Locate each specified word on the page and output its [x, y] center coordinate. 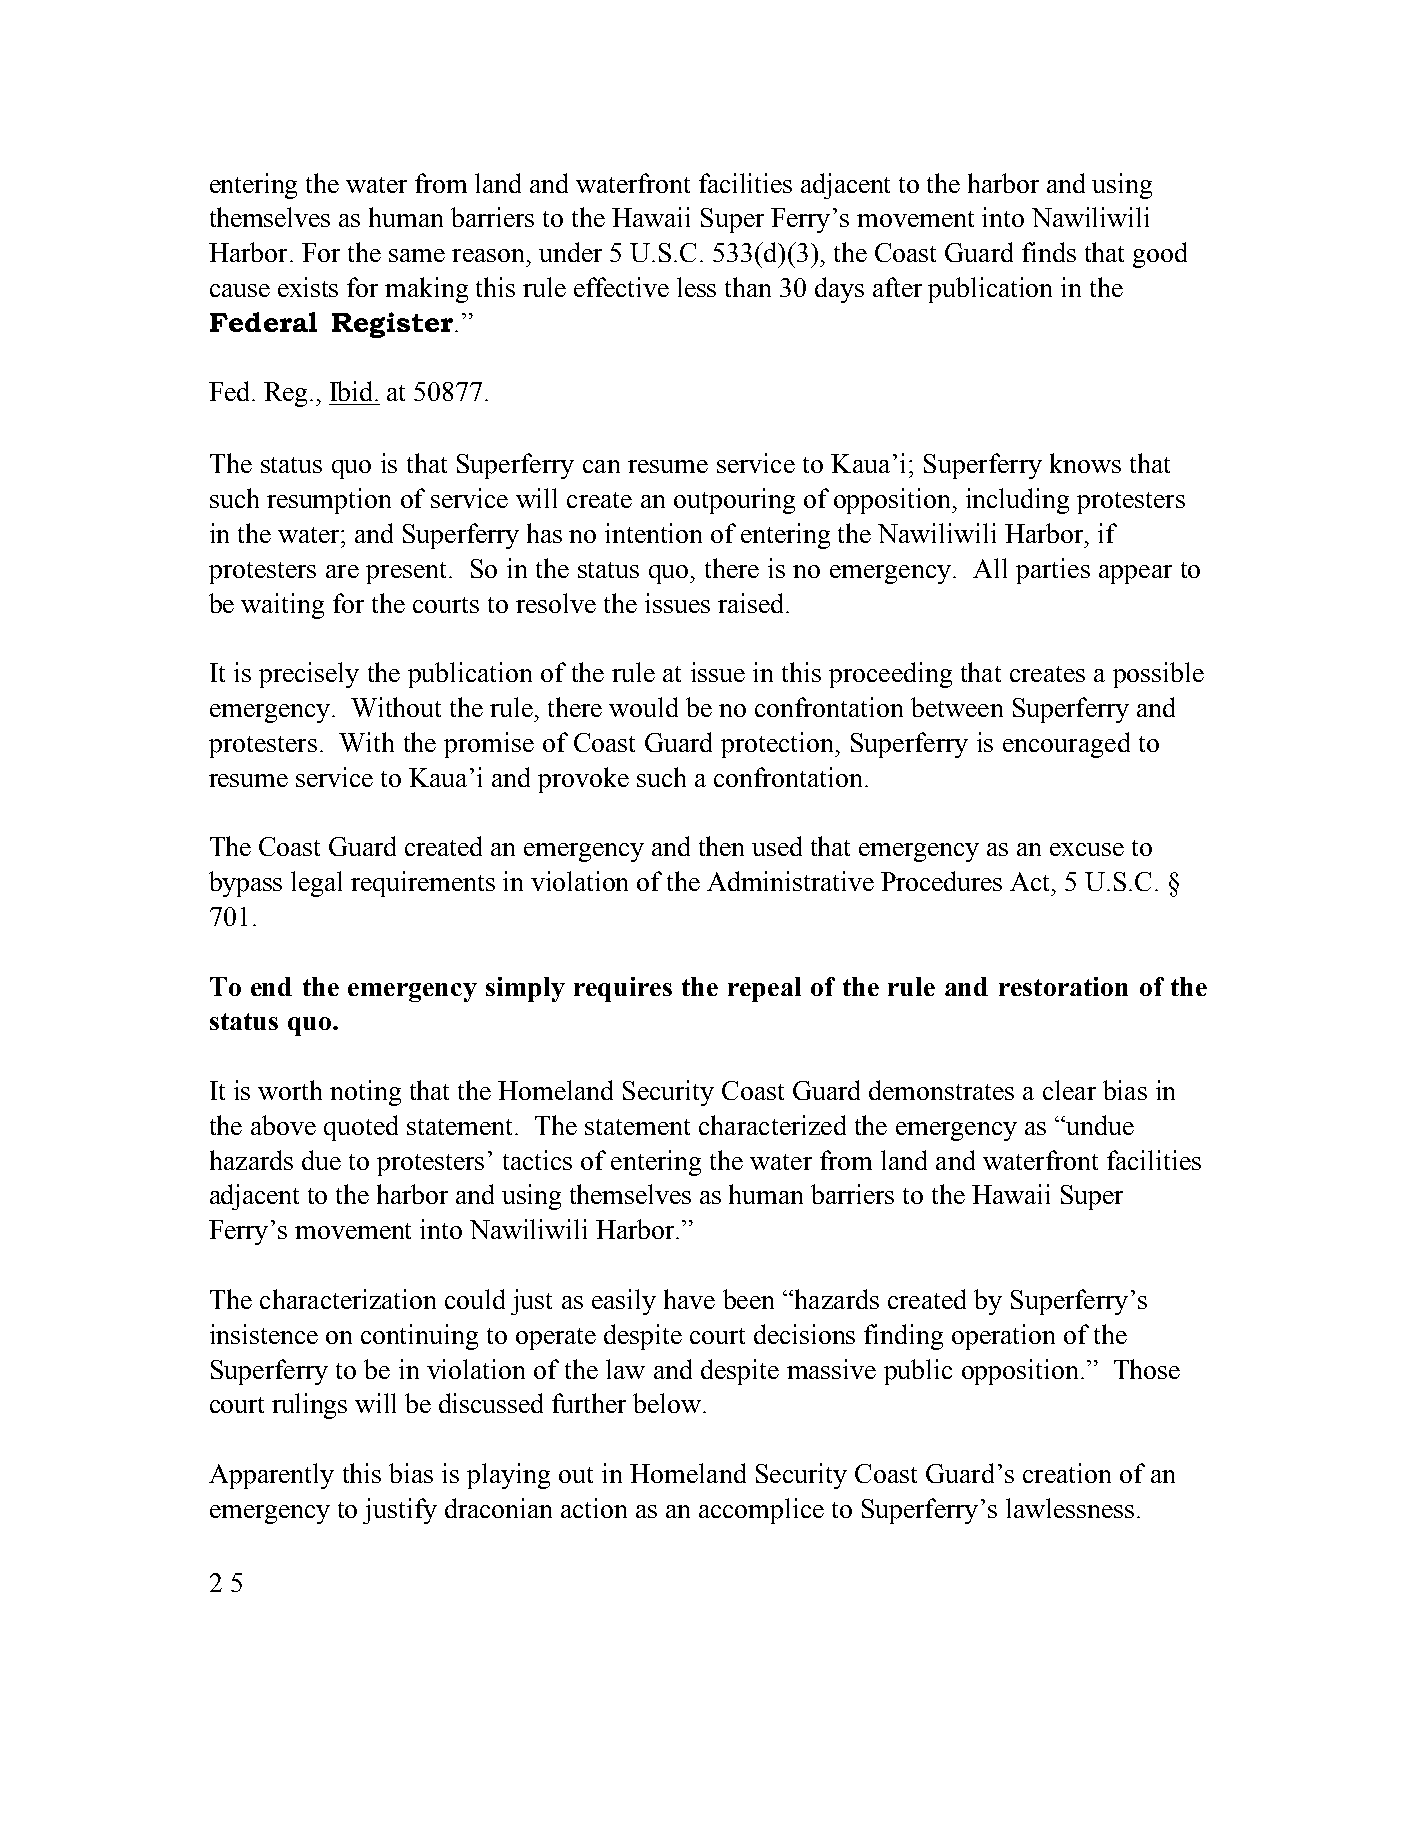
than [748, 287]
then [721, 846]
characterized [772, 1125]
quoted [361, 1128]
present [408, 573]
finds [1049, 252]
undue [1099, 1125]
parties [1053, 571]
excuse [1087, 849]
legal [316, 884]
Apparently [271, 1476]
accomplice [761, 1511]
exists [308, 287]
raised [752, 603]
